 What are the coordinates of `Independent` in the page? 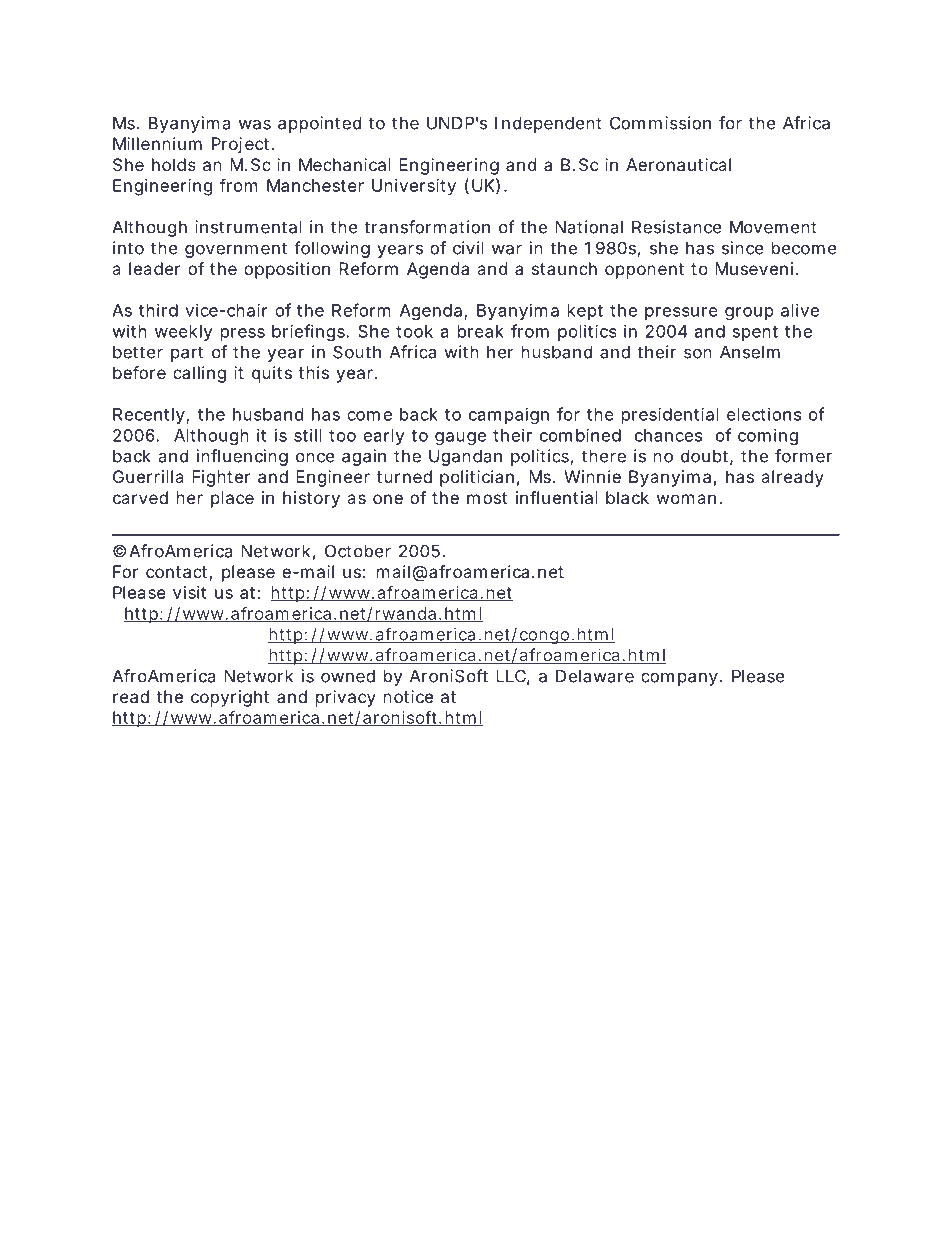 It's located at (548, 125).
